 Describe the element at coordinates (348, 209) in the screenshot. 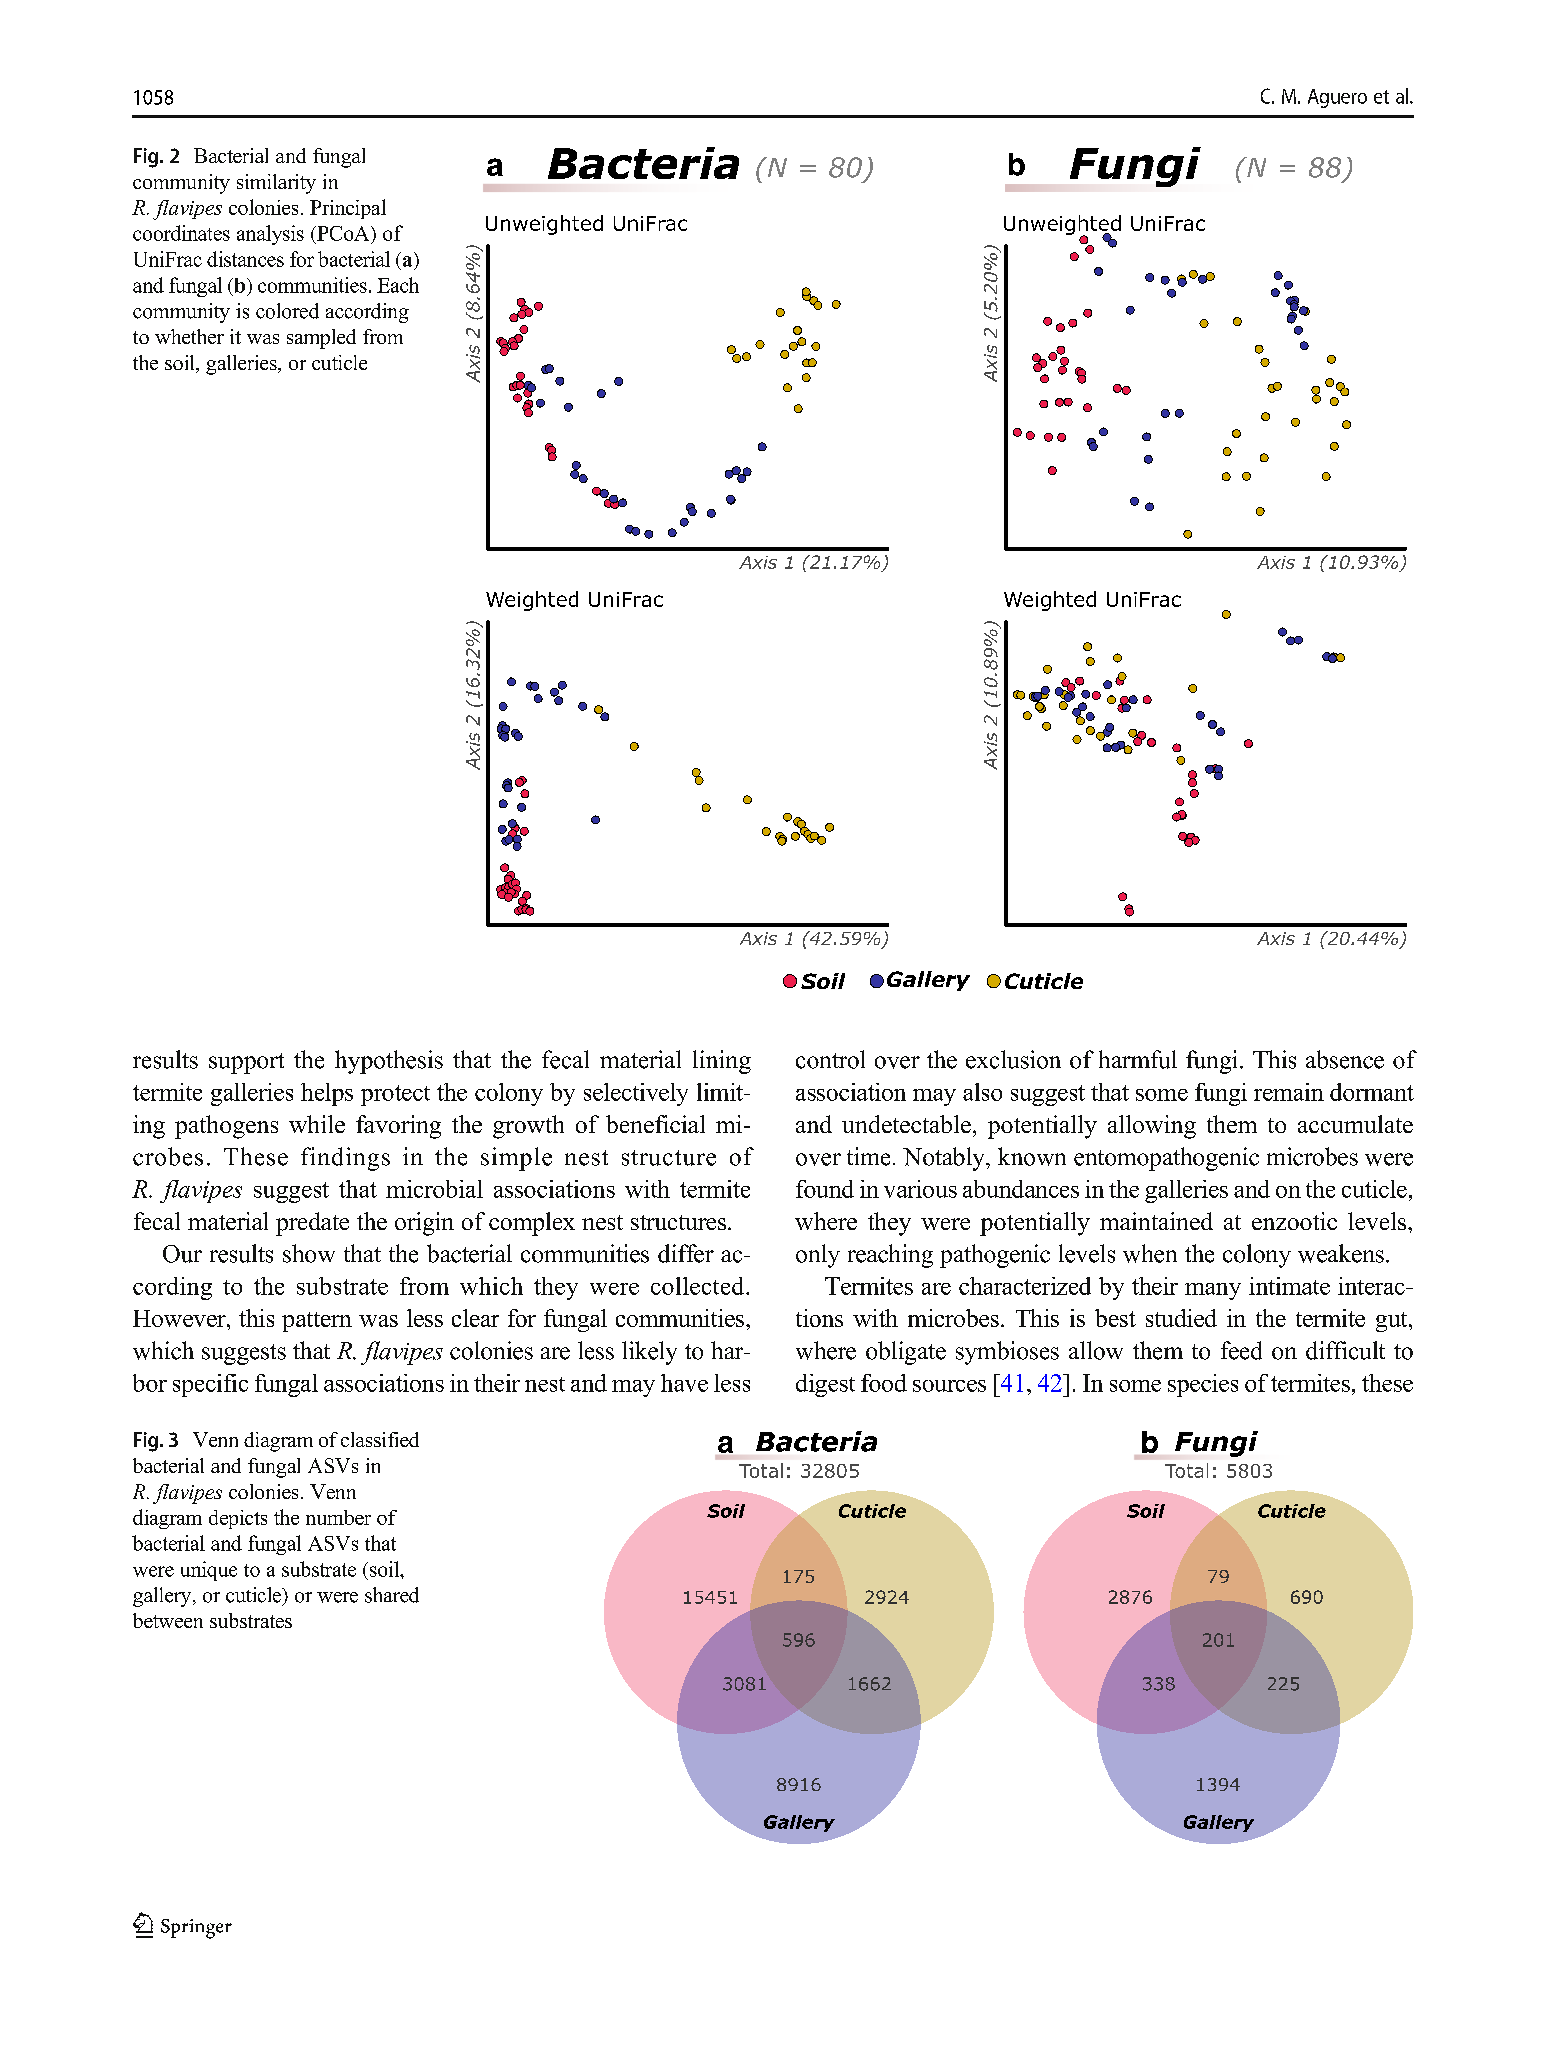

I see `Principal` at that location.
